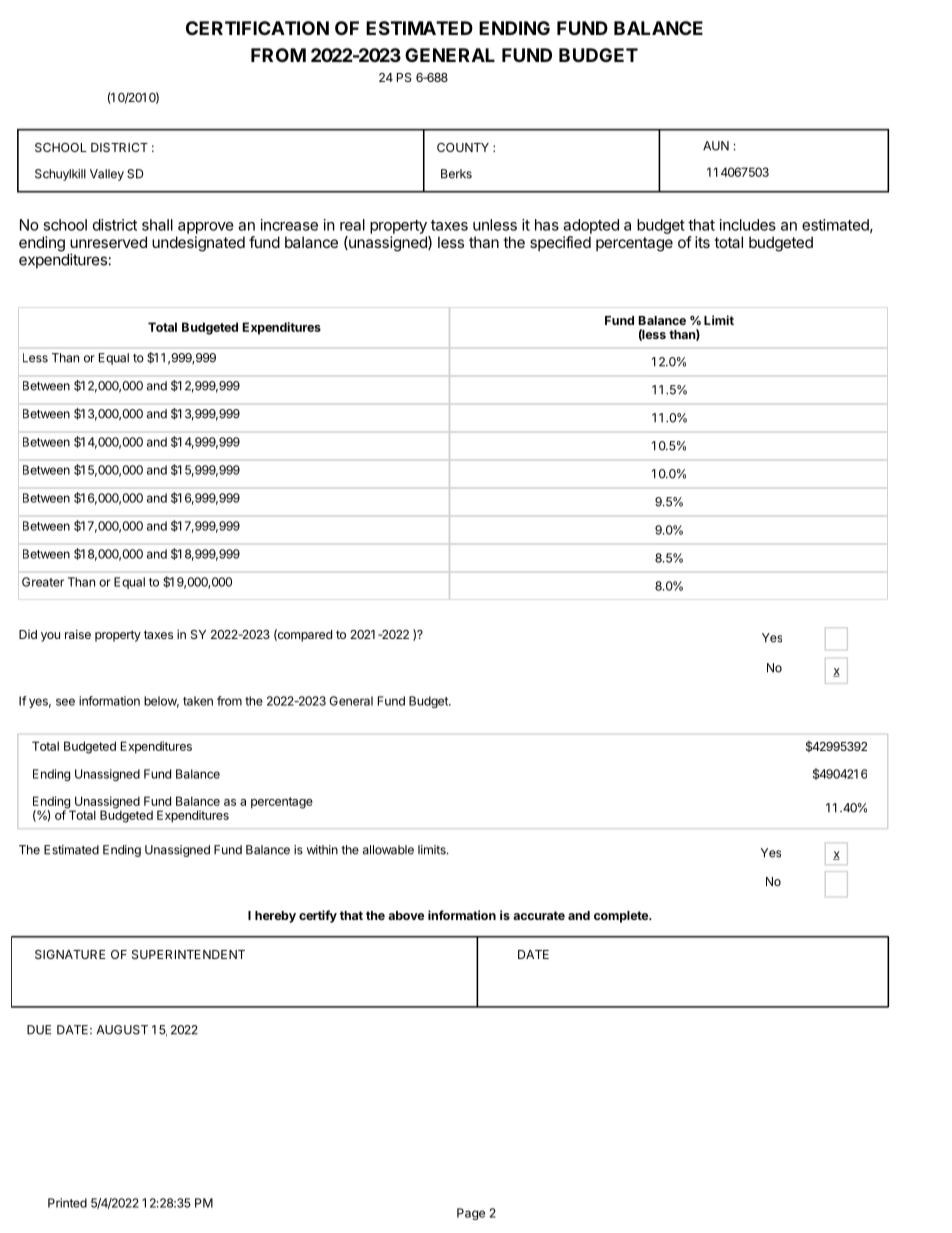 The image size is (952, 1233). What do you see at coordinates (107, 175) in the screenshot?
I see `Valley` at bounding box center [107, 175].
